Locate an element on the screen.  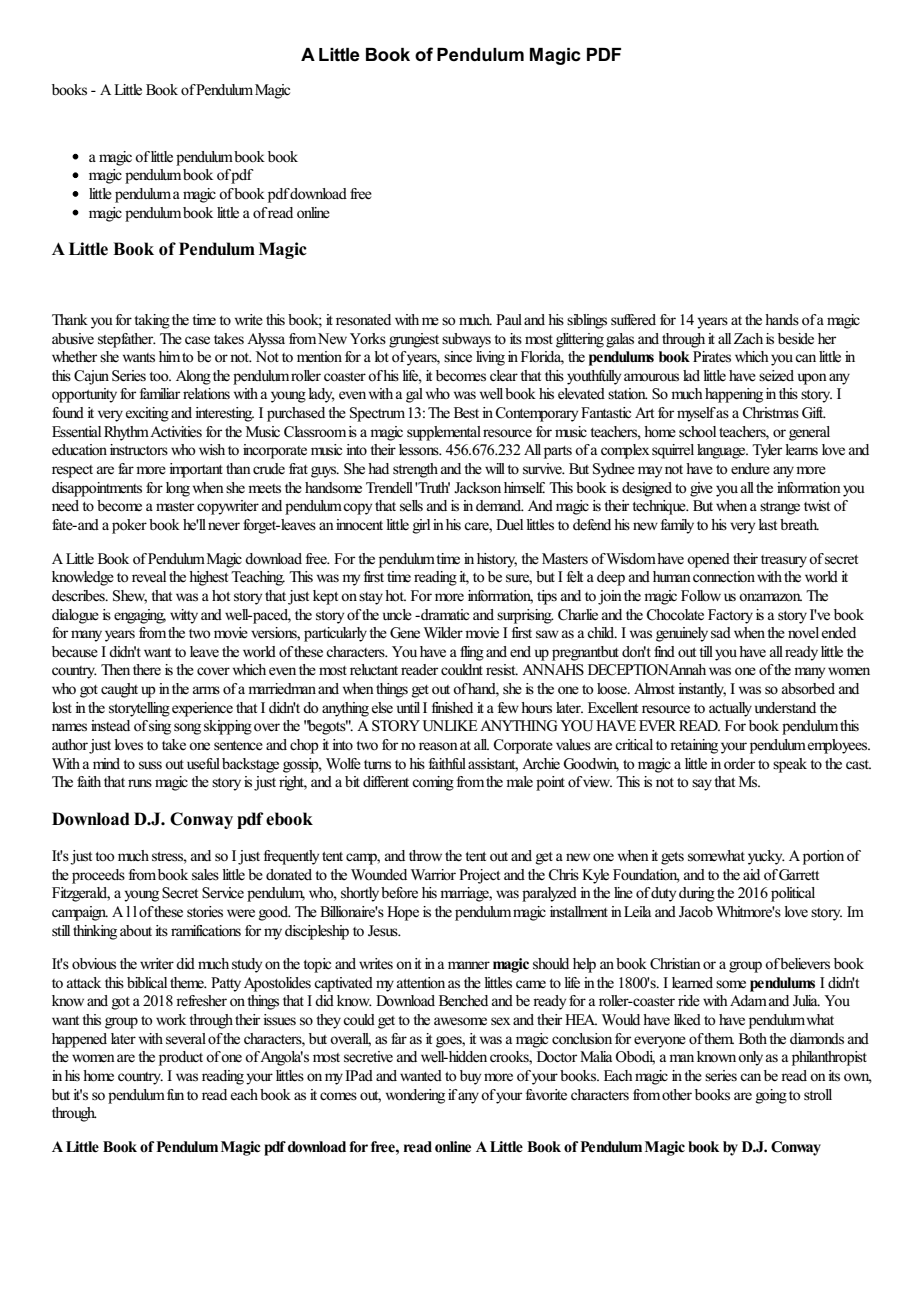
resonated is located at coordinates (363, 320).
